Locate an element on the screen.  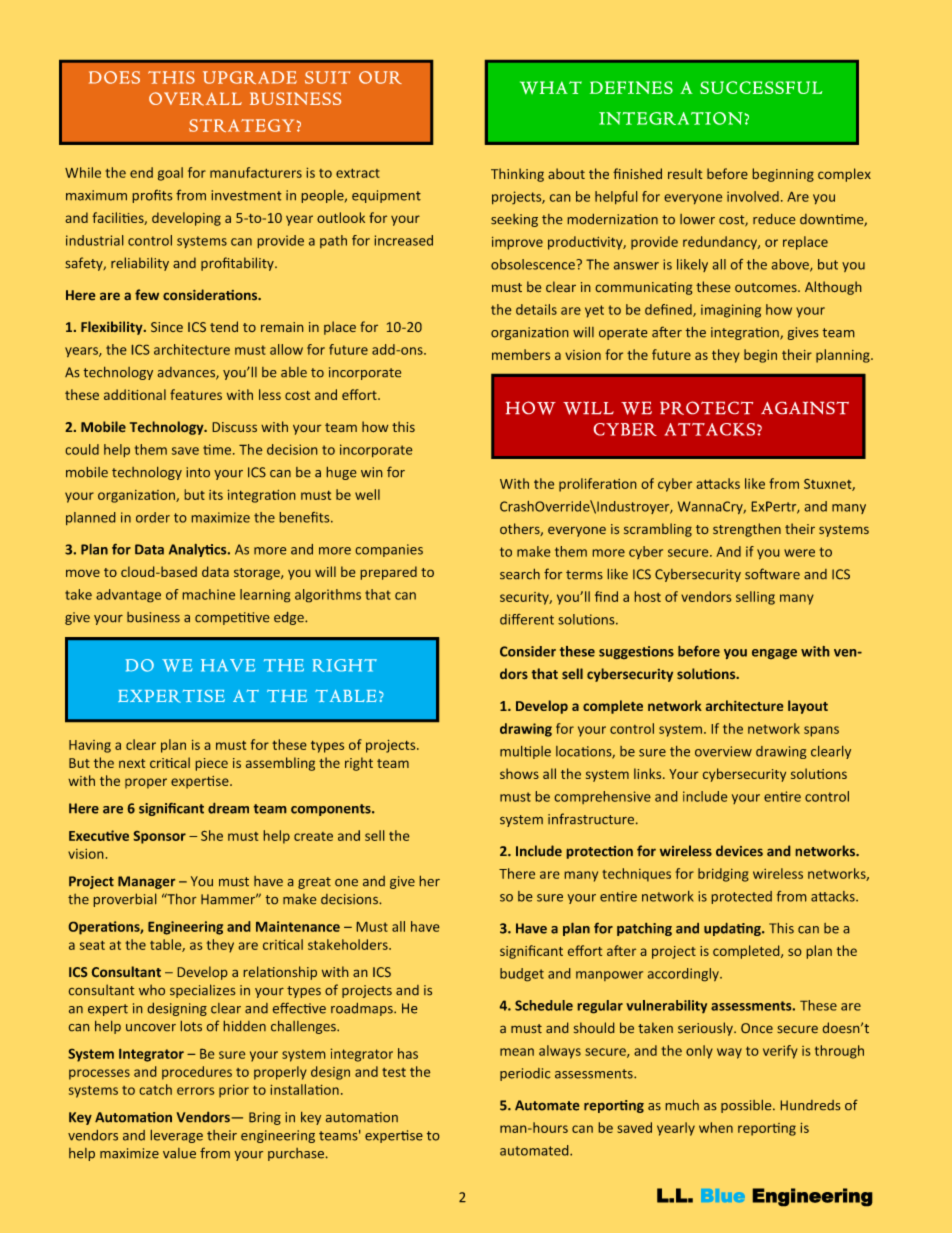
different is located at coordinates (527, 619).
